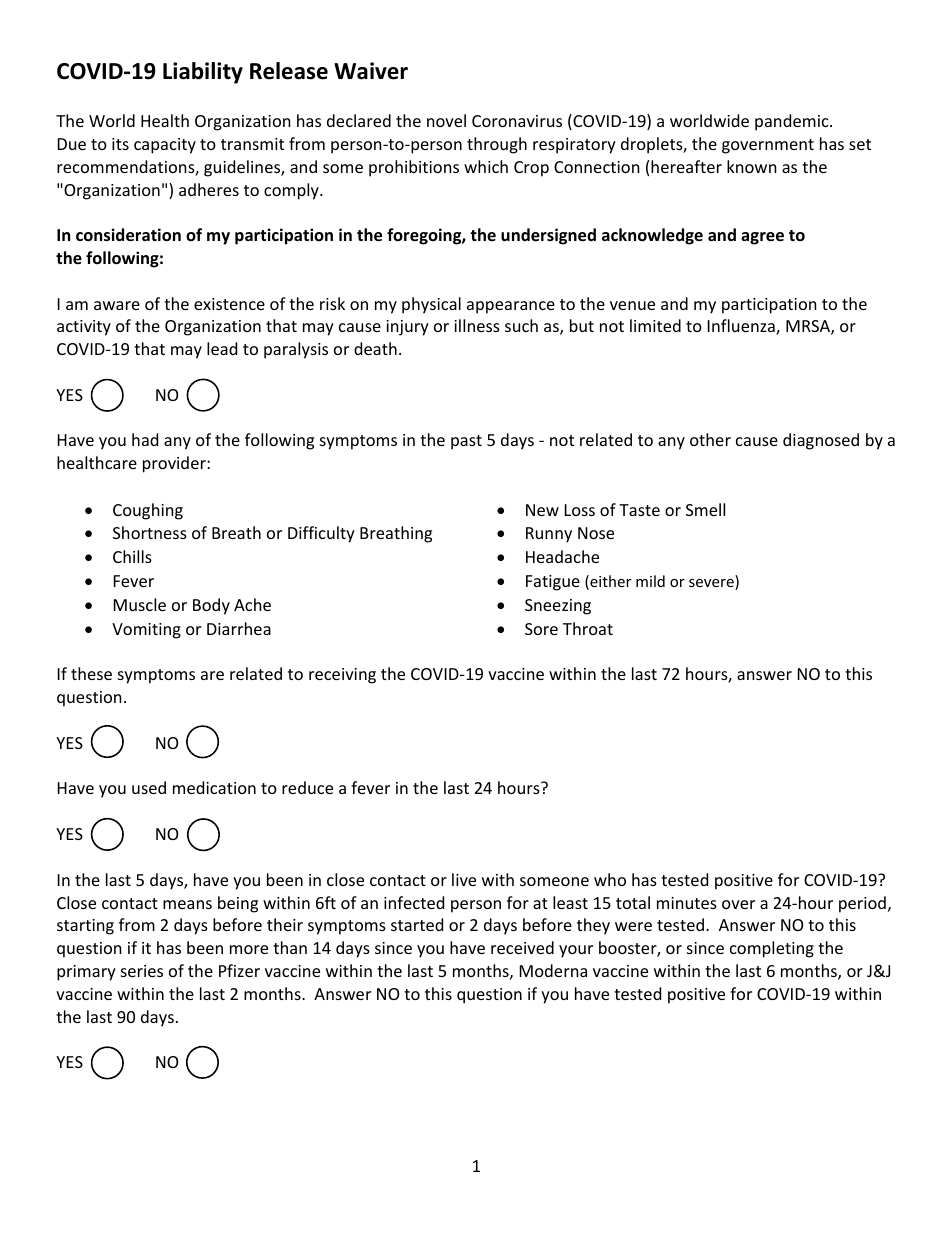 The image size is (952, 1233). What do you see at coordinates (522, 947) in the screenshot?
I see `received` at bounding box center [522, 947].
